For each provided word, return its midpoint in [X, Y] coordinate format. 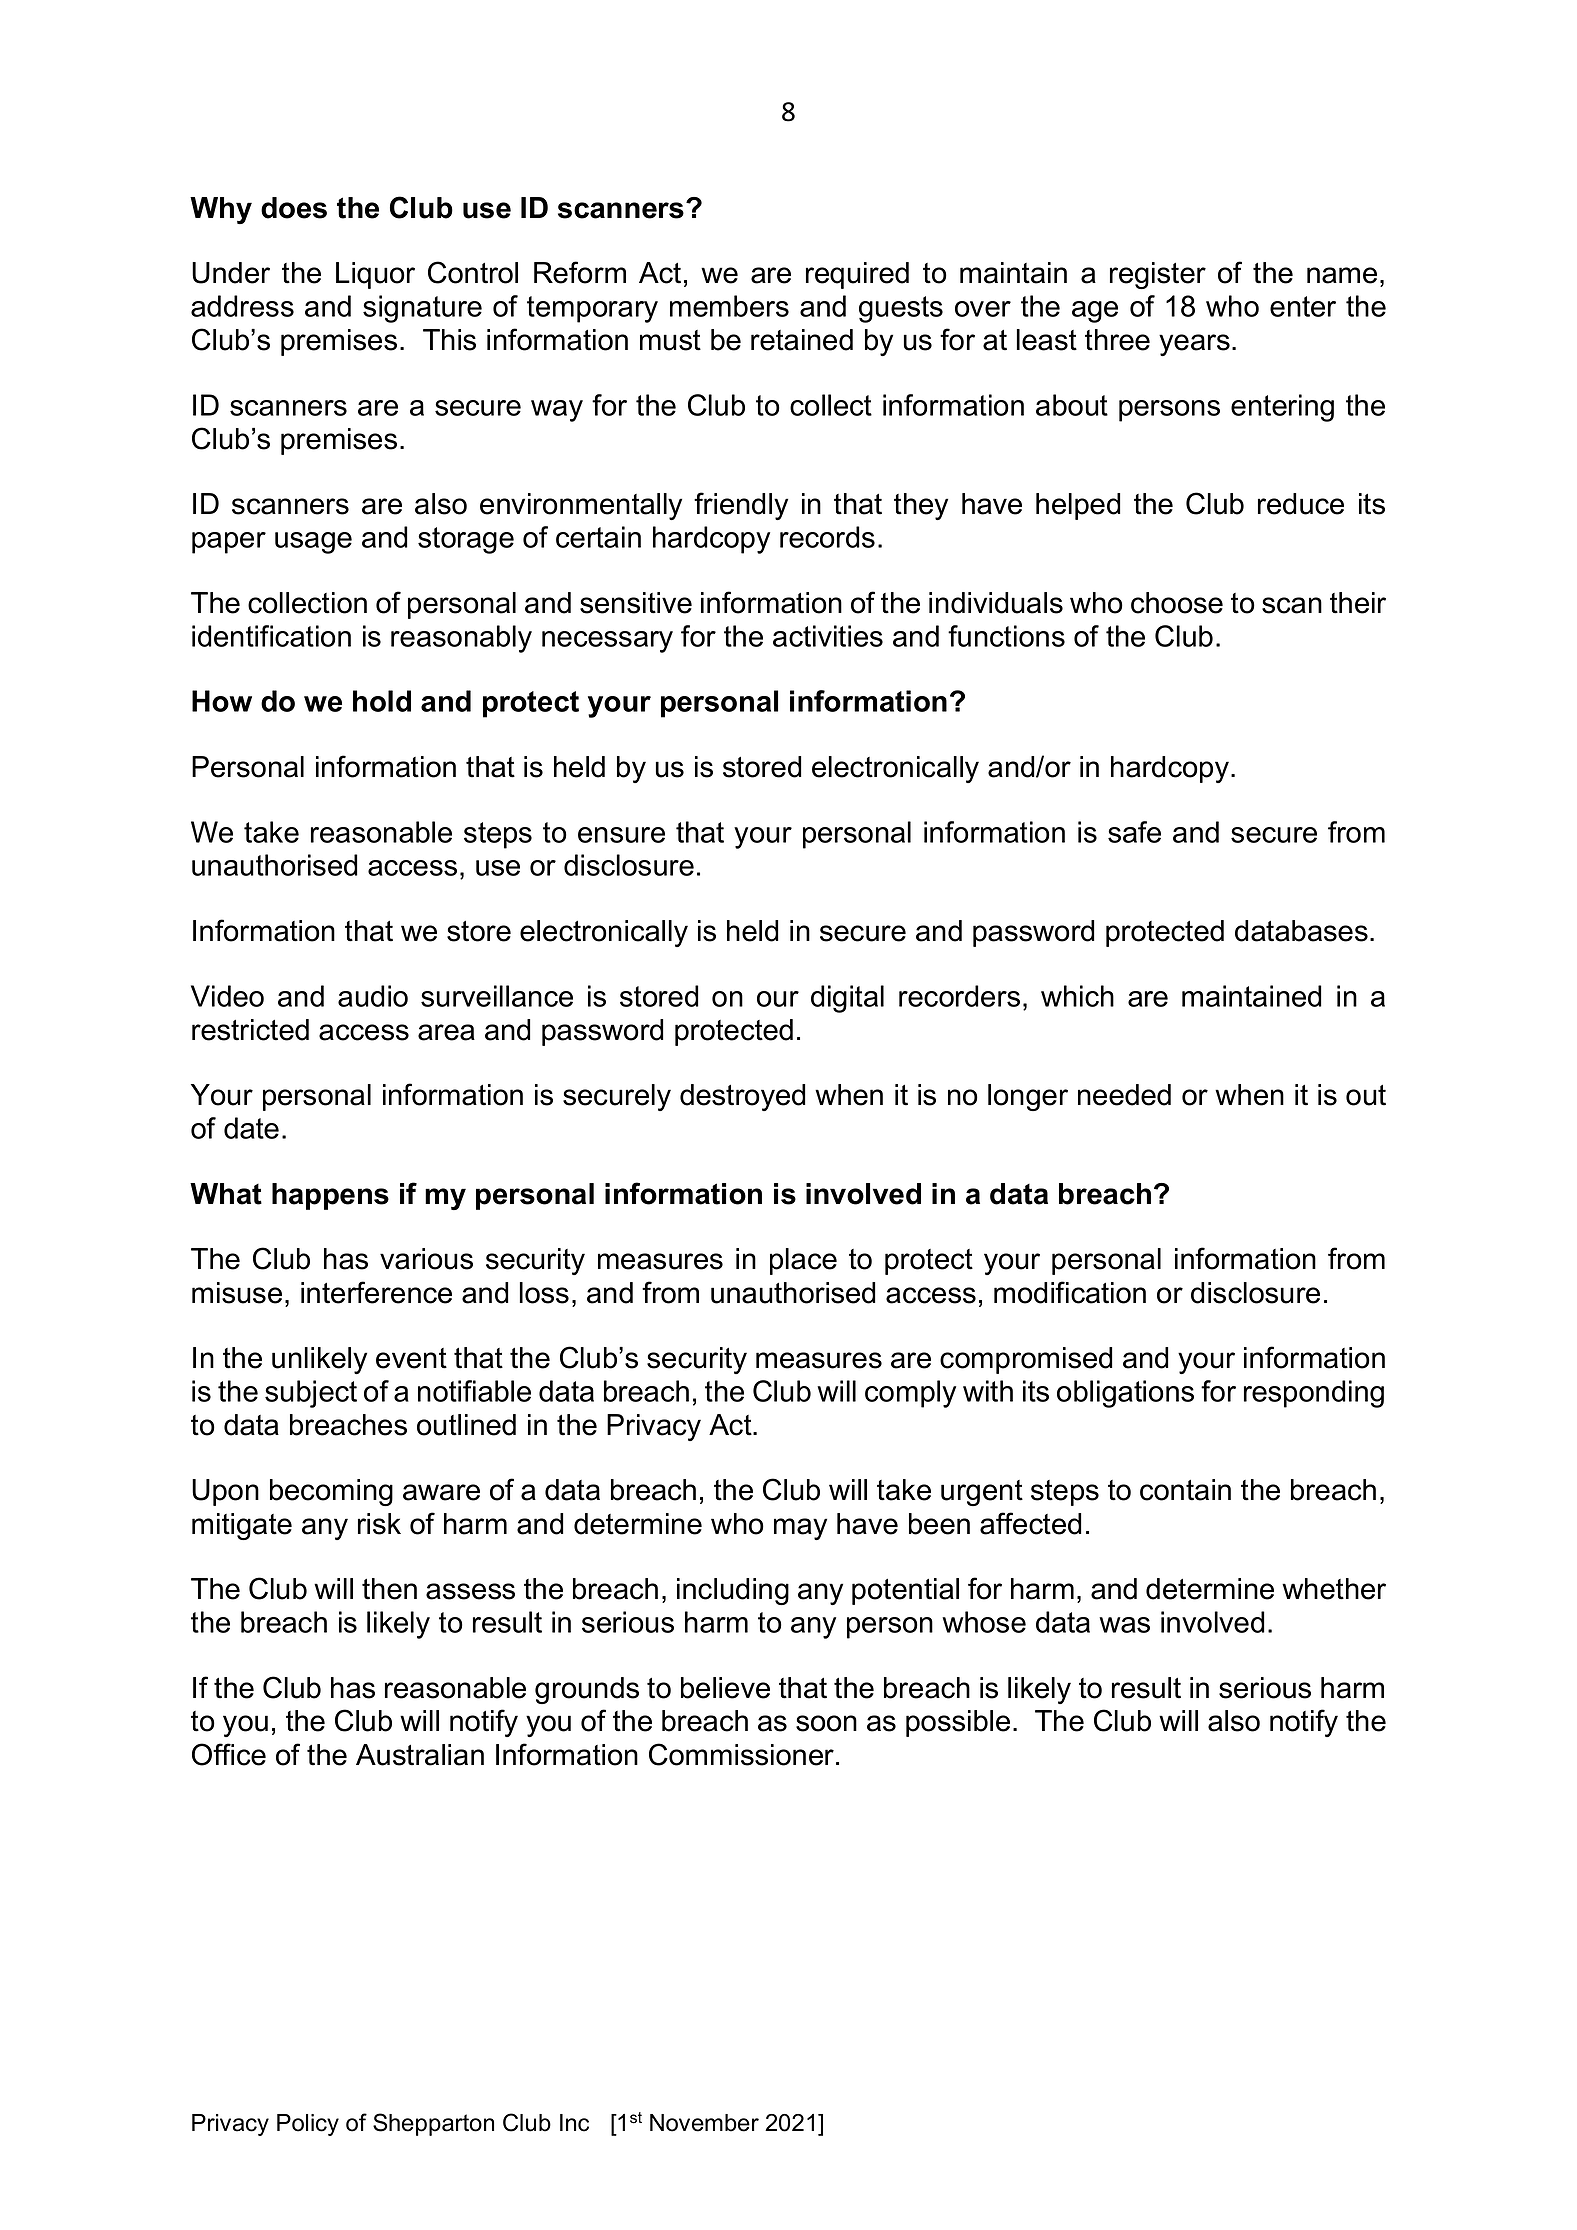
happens [330, 1196]
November [704, 2123]
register [1158, 275]
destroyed [742, 1097]
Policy [308, 2125]
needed [1124, 1095]
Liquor [375, 275]
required [857, 275]
